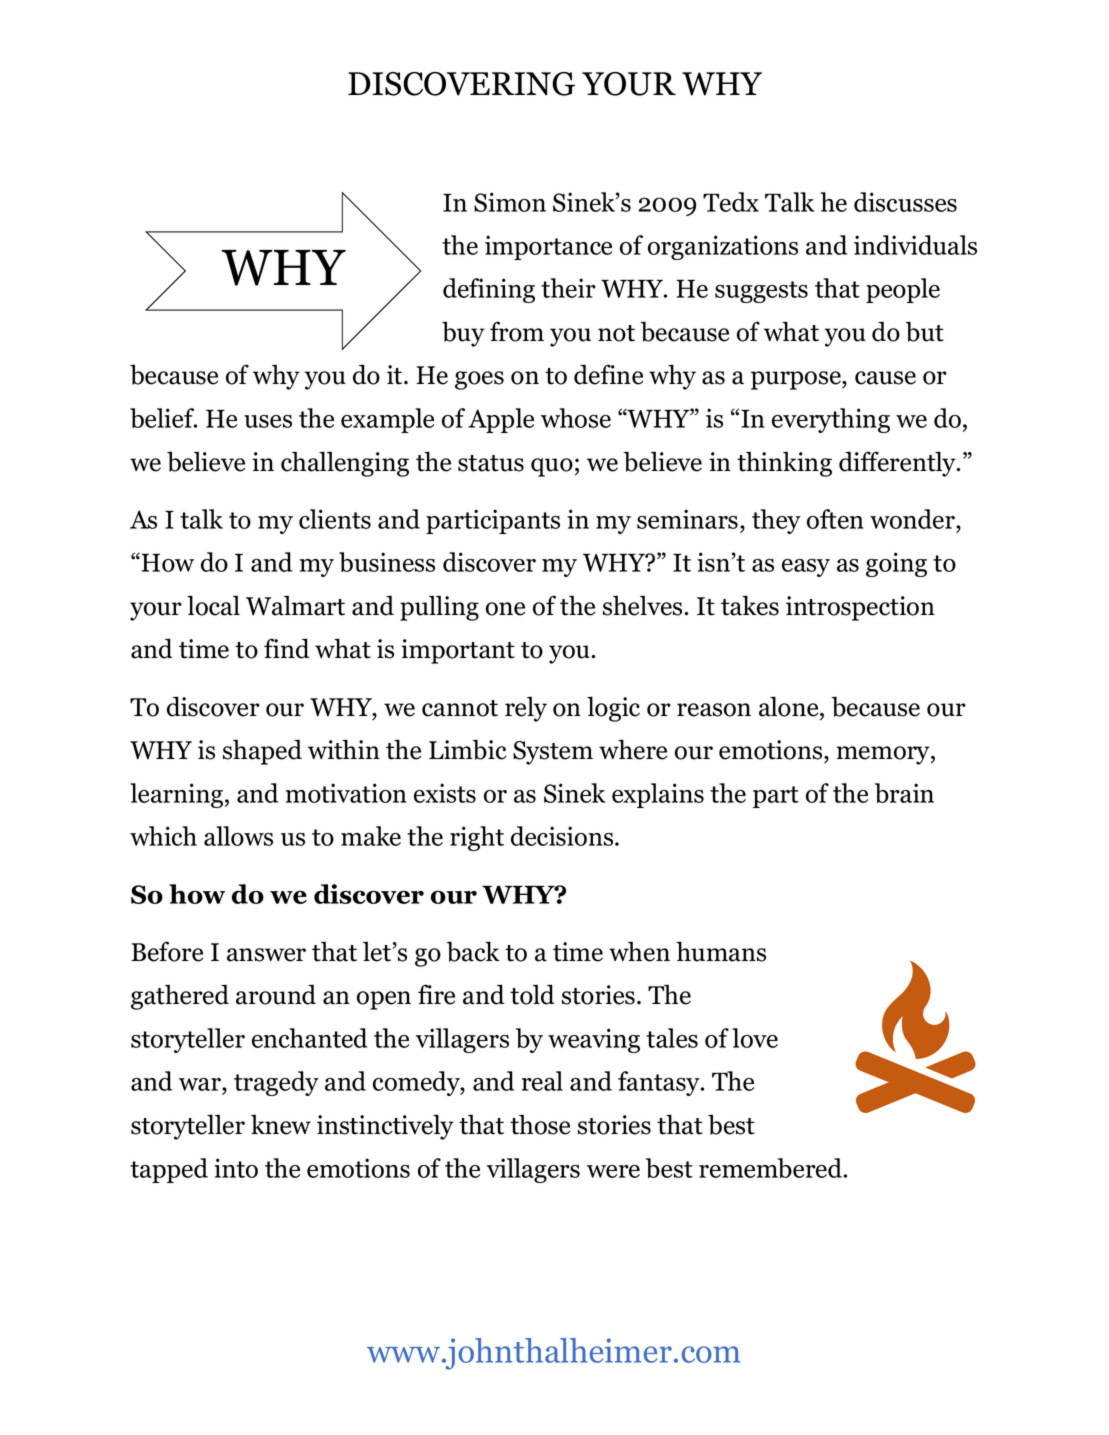 This document has height=1435, width=1109. Describe the element at coordinates (540, 1124) in the document. I see `those` at that location.
